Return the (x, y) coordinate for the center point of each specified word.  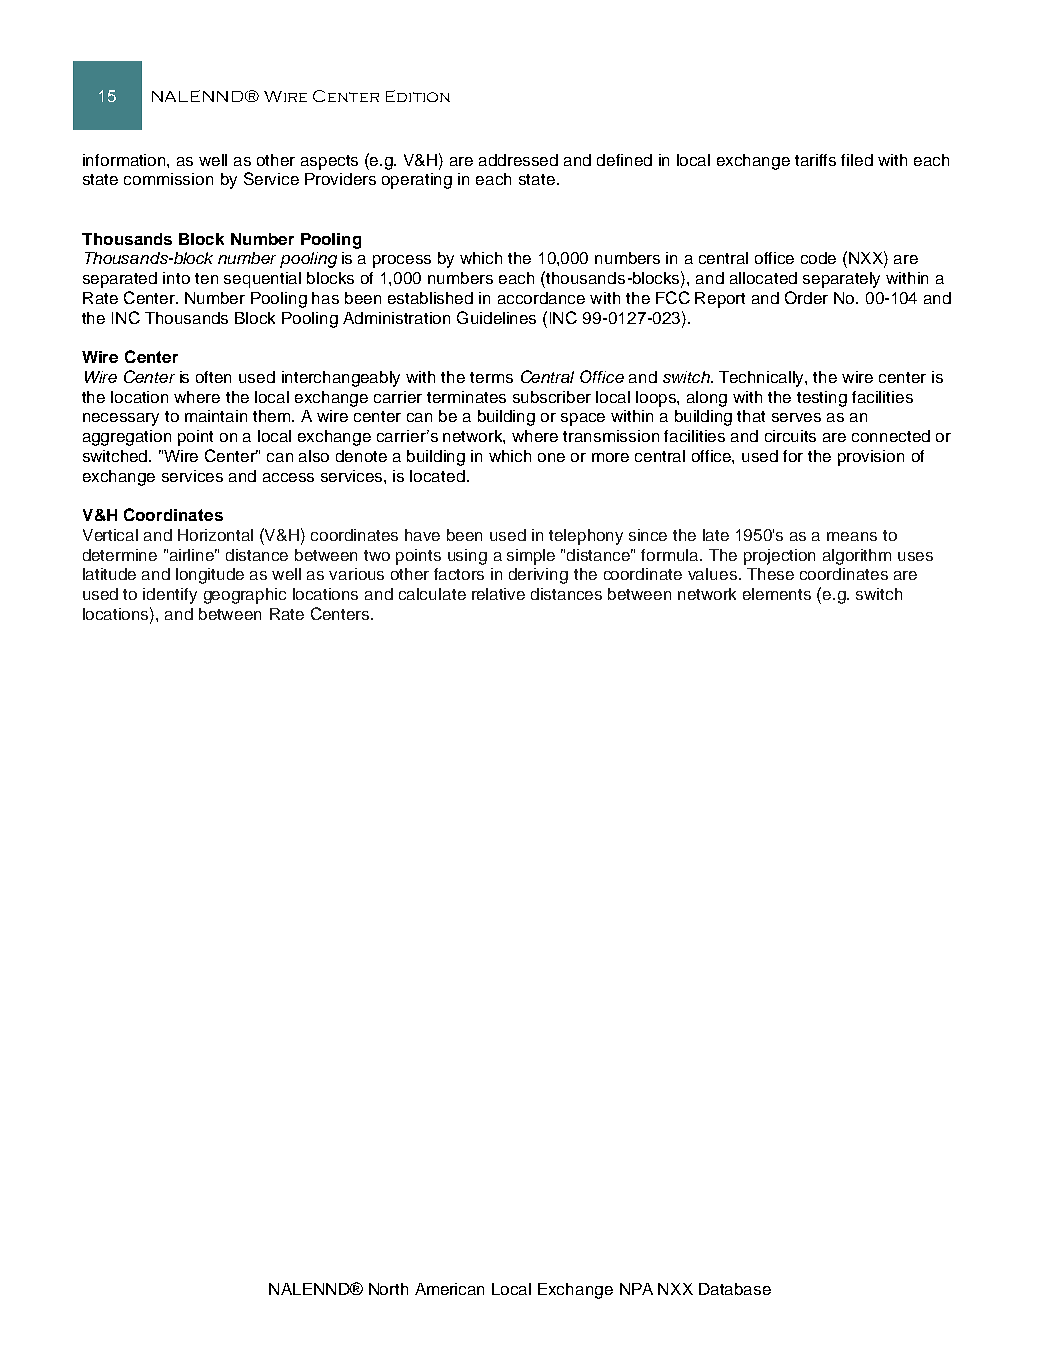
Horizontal (215, 535)
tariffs (815, 160)
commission (168, 179)
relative (498, 594)
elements (777, 594)
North (388, 1289)
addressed (518, 160)
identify (170, 596)
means (852, 536)
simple (531, 557)
